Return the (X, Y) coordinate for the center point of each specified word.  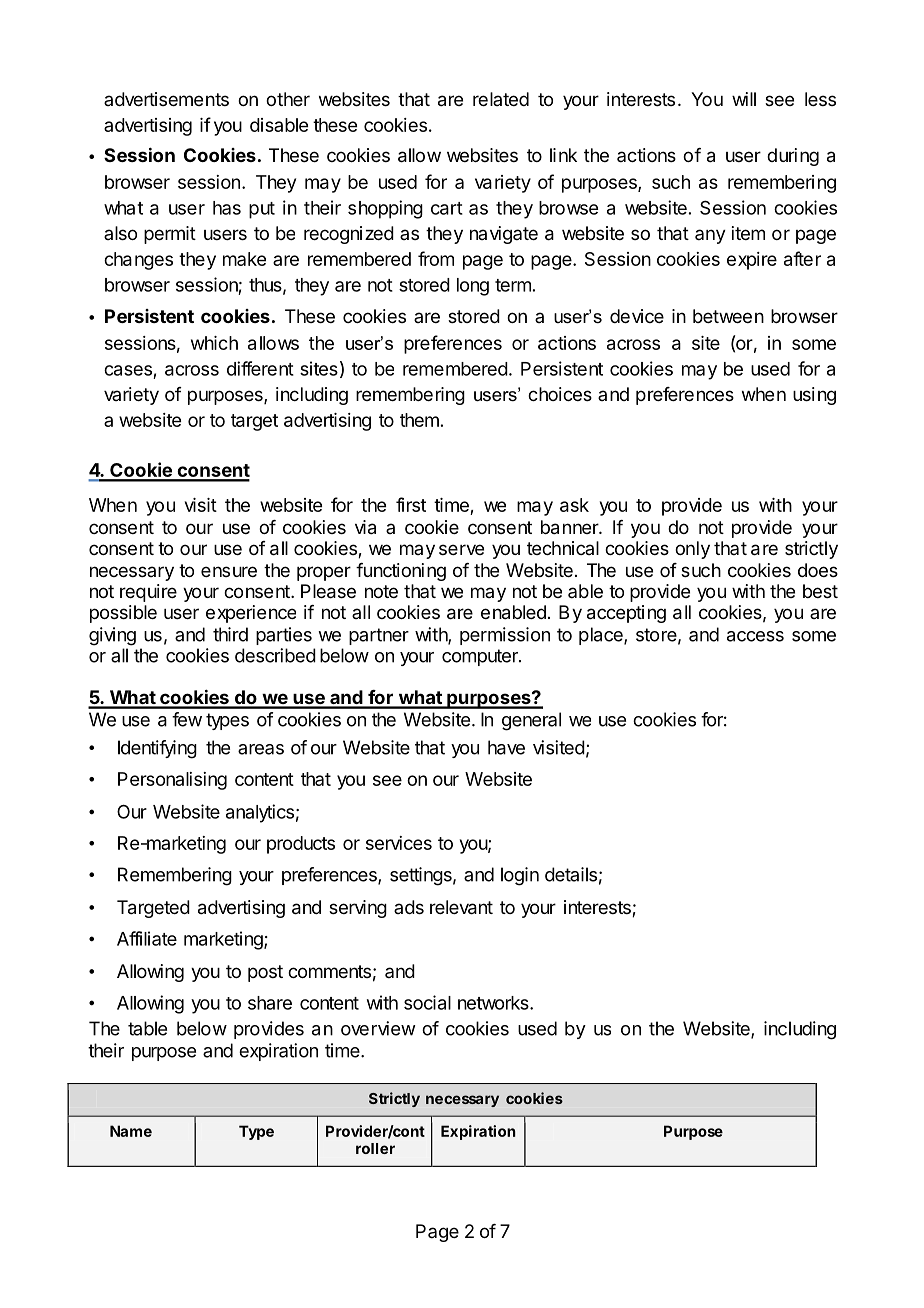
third (230, 634)
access (755, 636)
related (501, 99)
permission (505, 636)
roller (375, 1148)
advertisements (166, 99)
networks (494, 1003)
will (744, 99)
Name (131, 1131)
